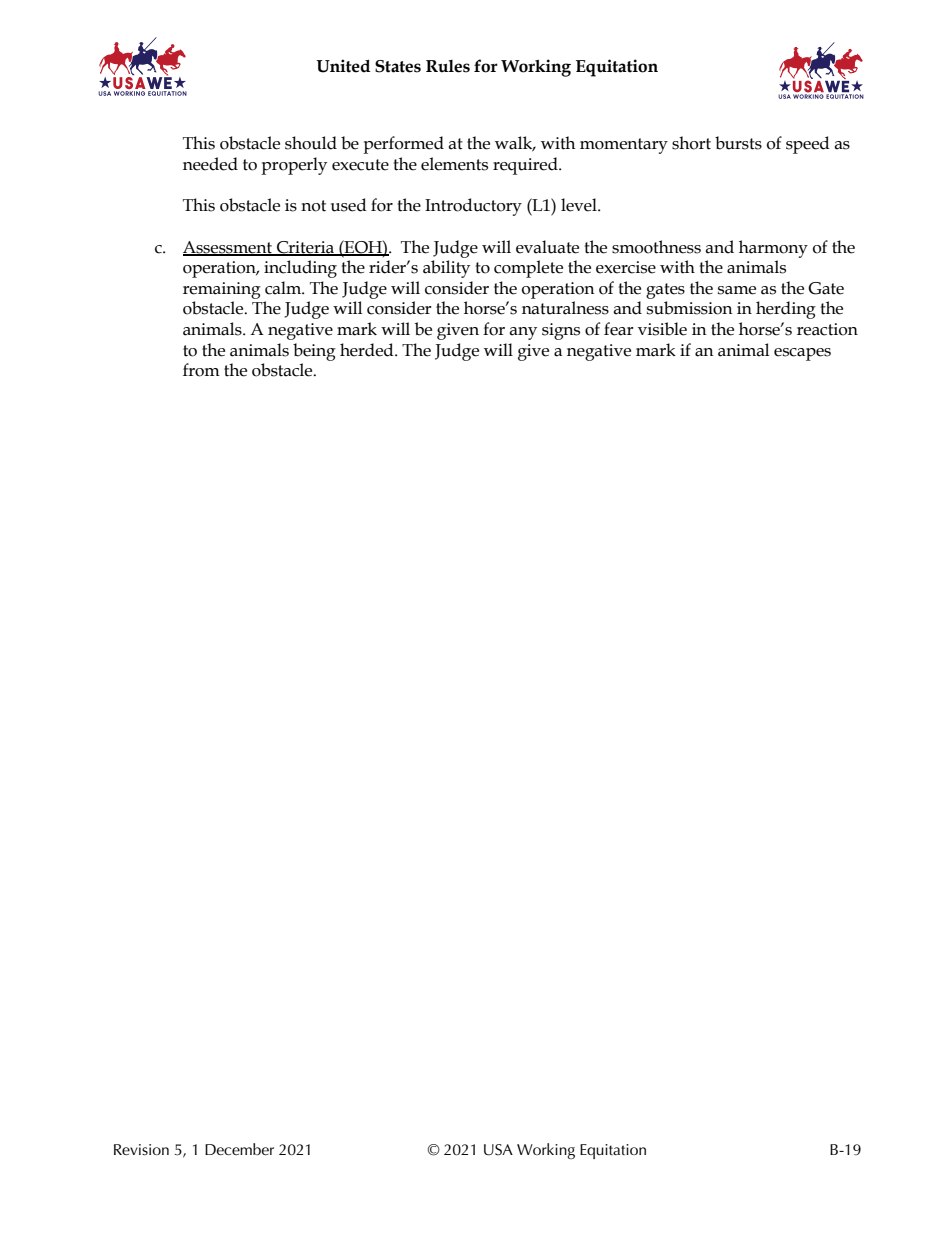 This page has width=952, height=1233. Describe the element at coordinates (738, 143) in the page. I see `bursts` at that location.
